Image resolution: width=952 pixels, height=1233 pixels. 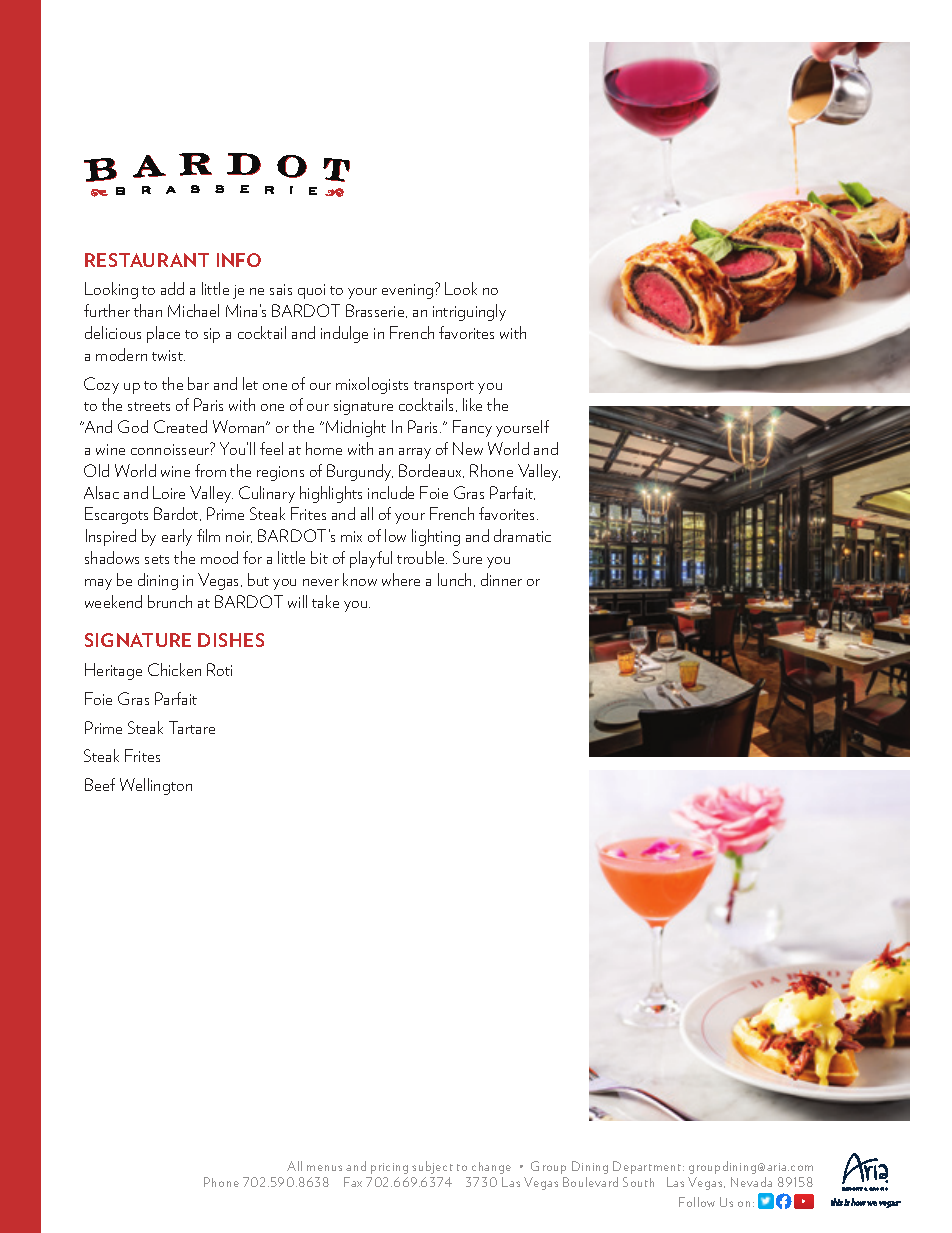 What do you see at coordinates (389, 1168) in the document?
I see `pricing` at bounding box center [389, 1168].
